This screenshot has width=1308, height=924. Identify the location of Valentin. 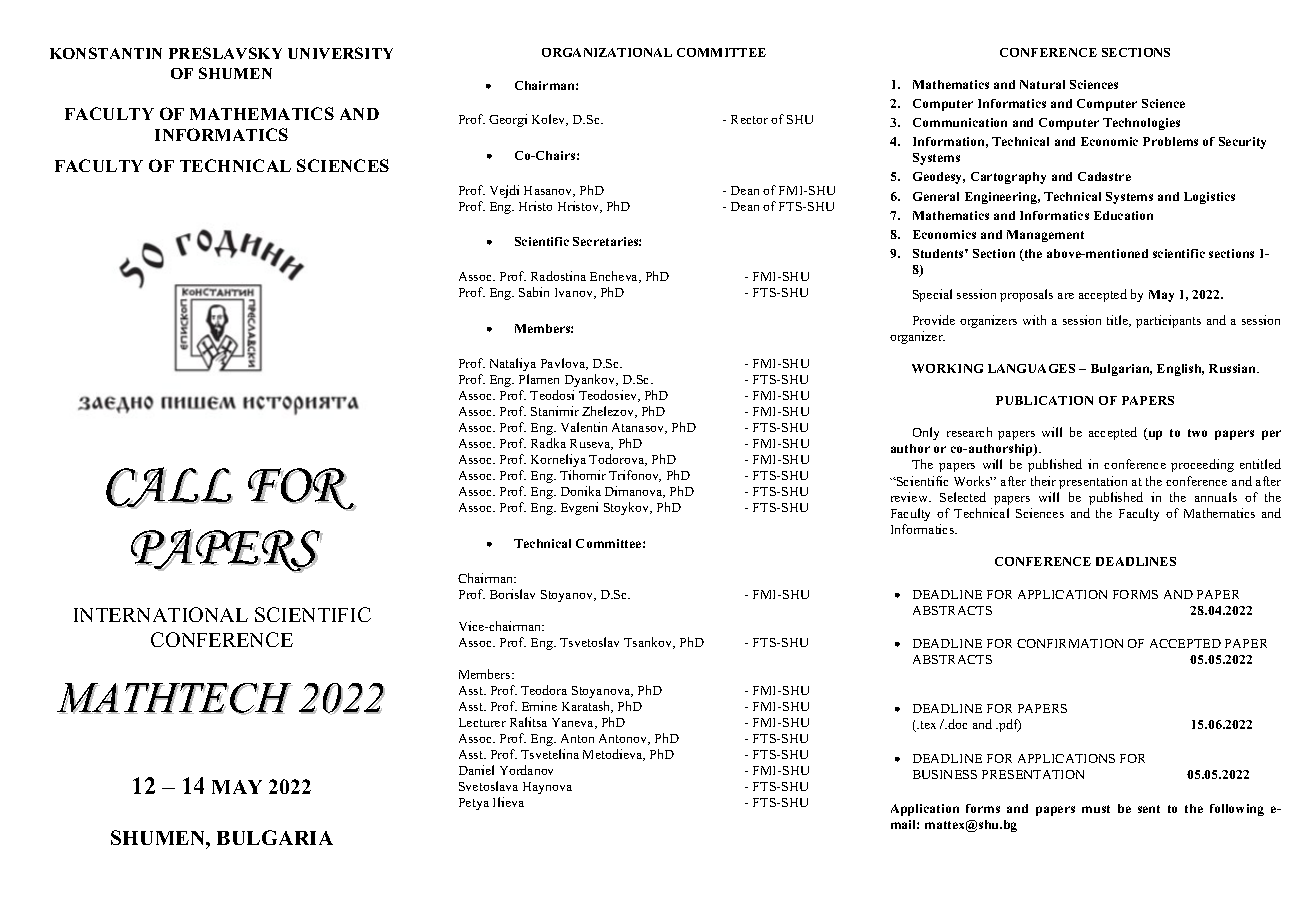
(584, 427).
